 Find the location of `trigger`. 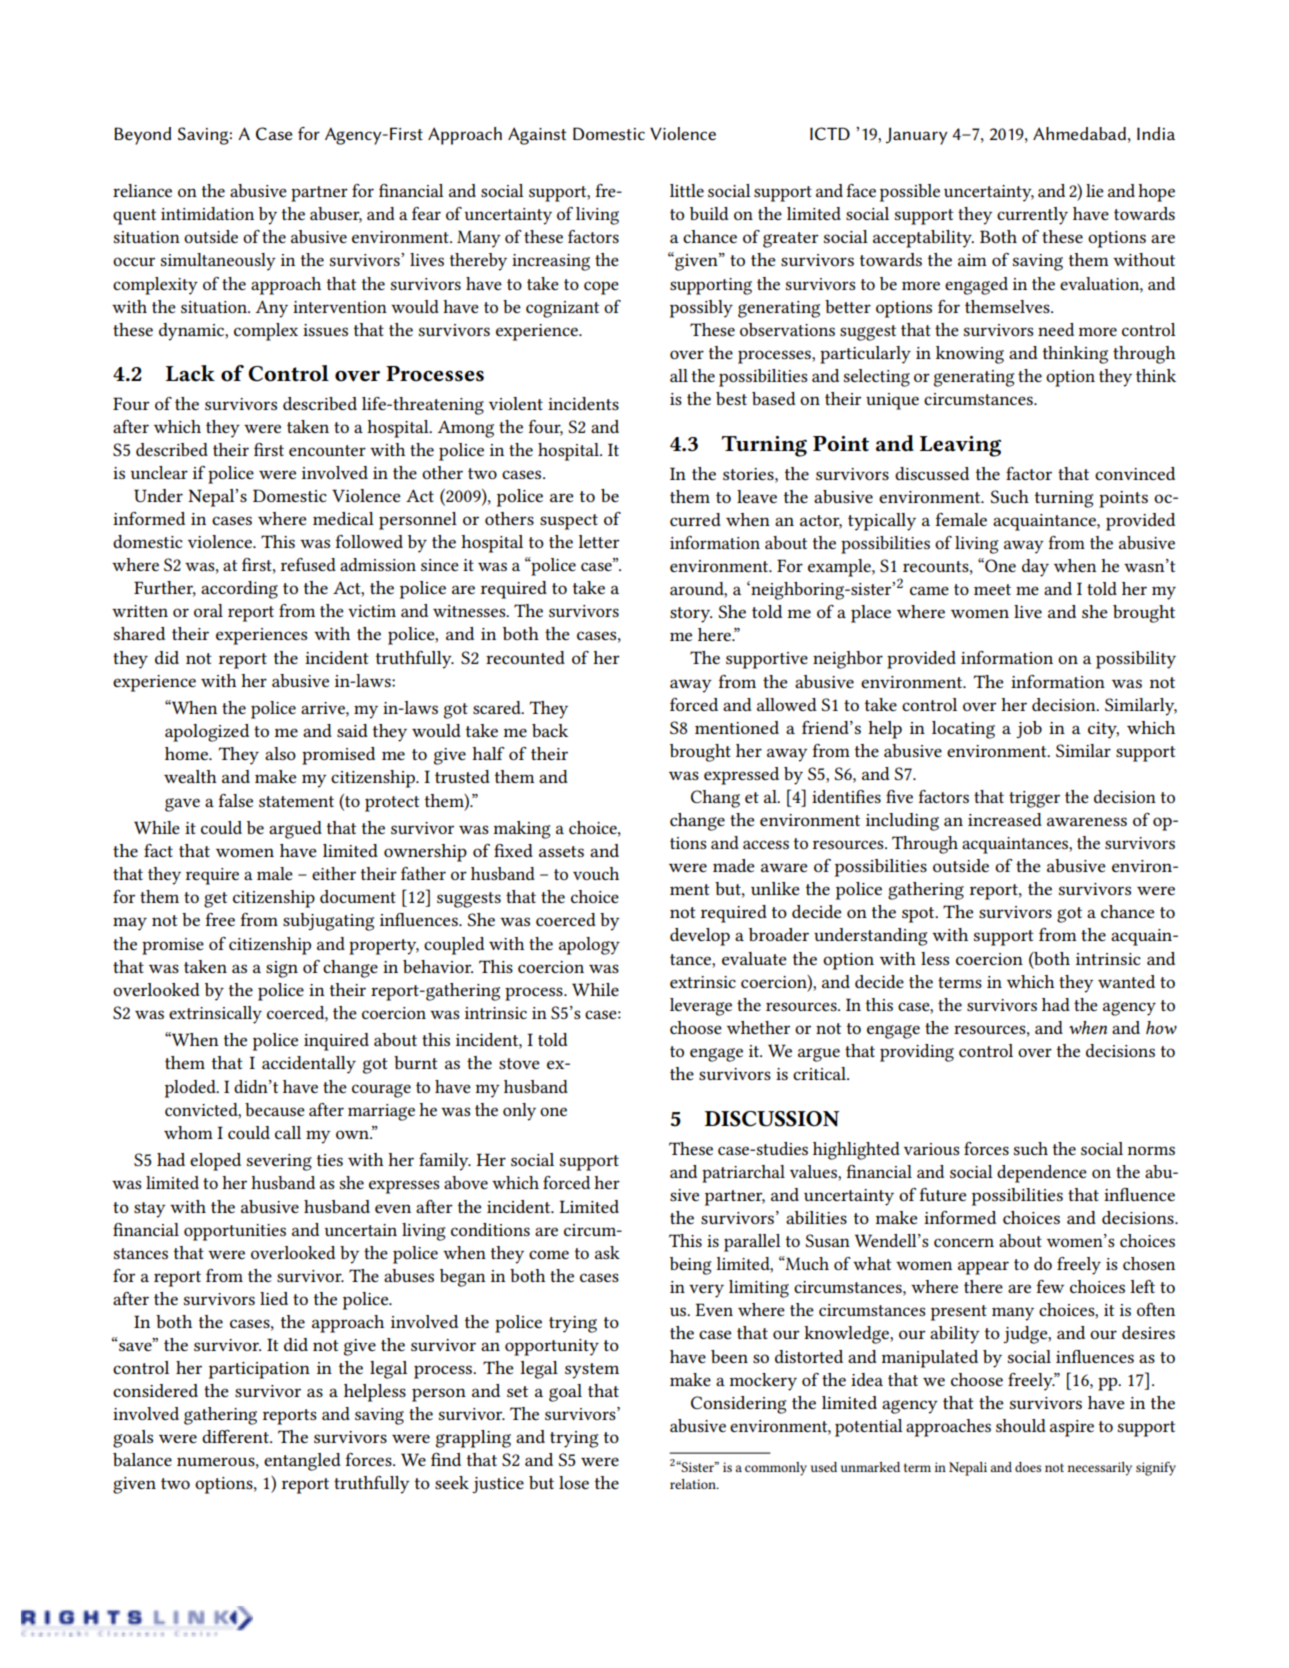

trigger is located at coordinates (1034, 799).
